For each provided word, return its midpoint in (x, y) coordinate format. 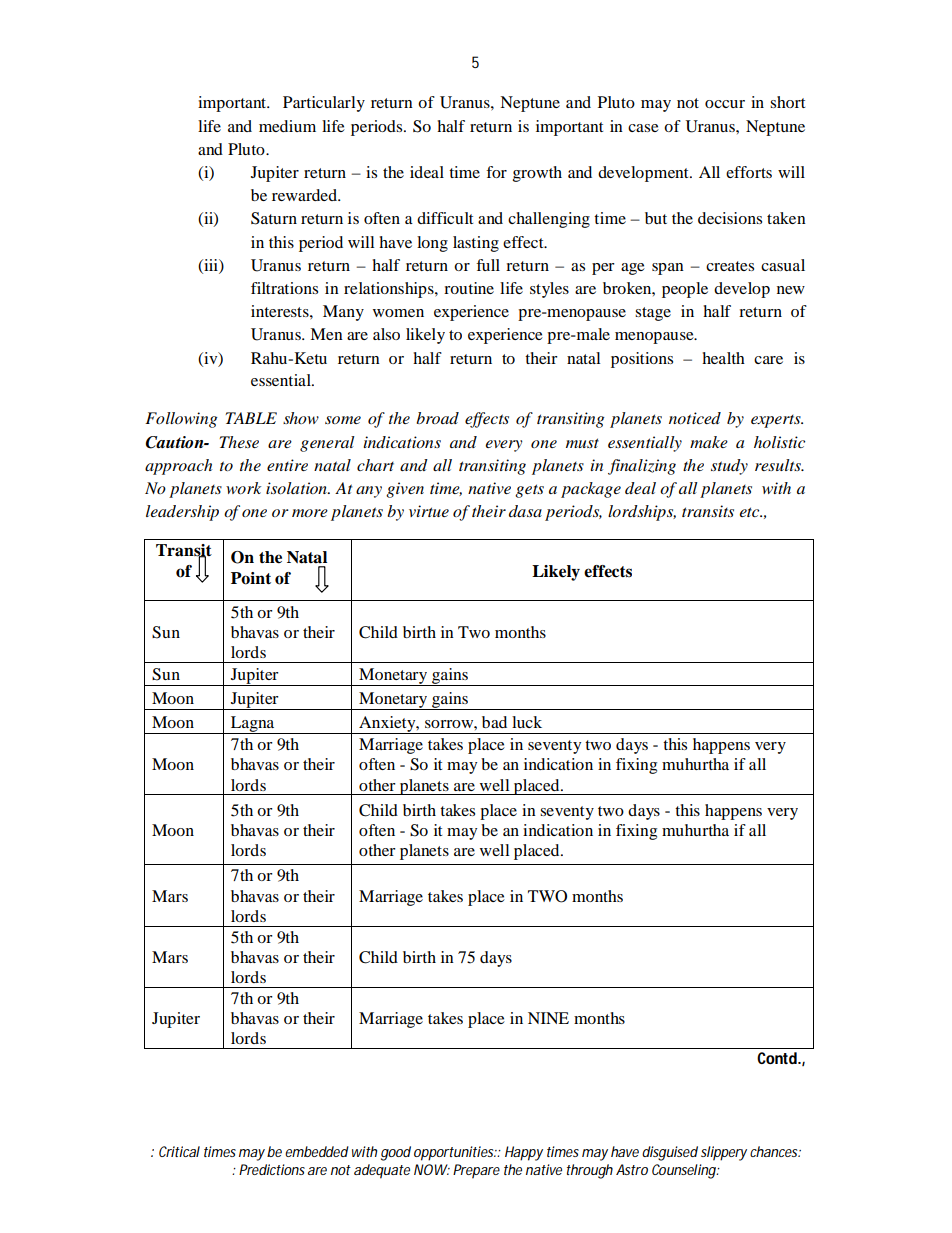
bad (494, 722)
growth (537, 174)
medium (287, 126)
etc (750, 512)
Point (251, 578)
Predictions (272, 1169)
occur (725, 104)
